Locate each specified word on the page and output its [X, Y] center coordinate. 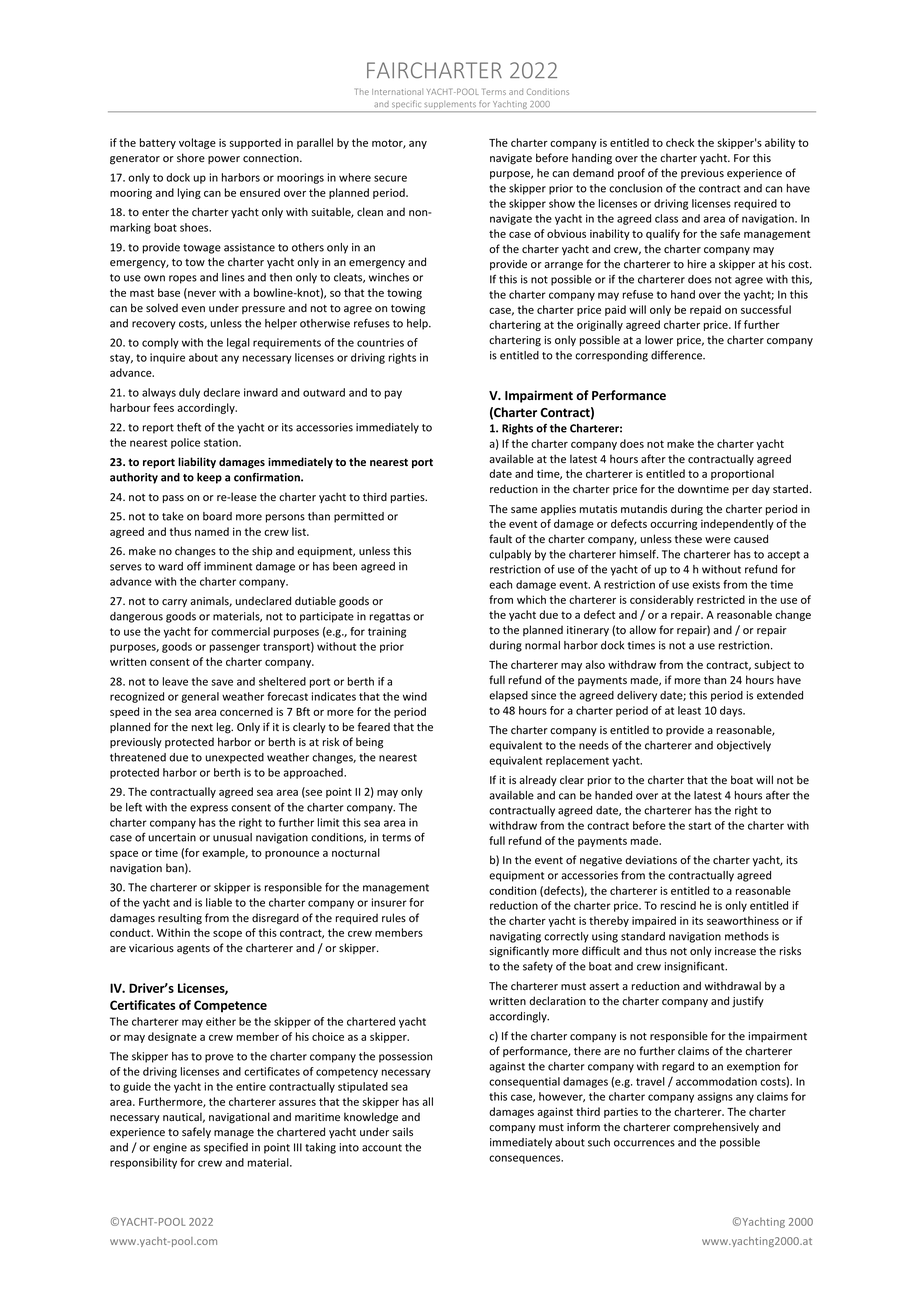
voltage [197, 143]
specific [407, 106]
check [680, 142]
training [387, 632]
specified [226, 1148]
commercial [240, 631]
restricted [721, 599]
